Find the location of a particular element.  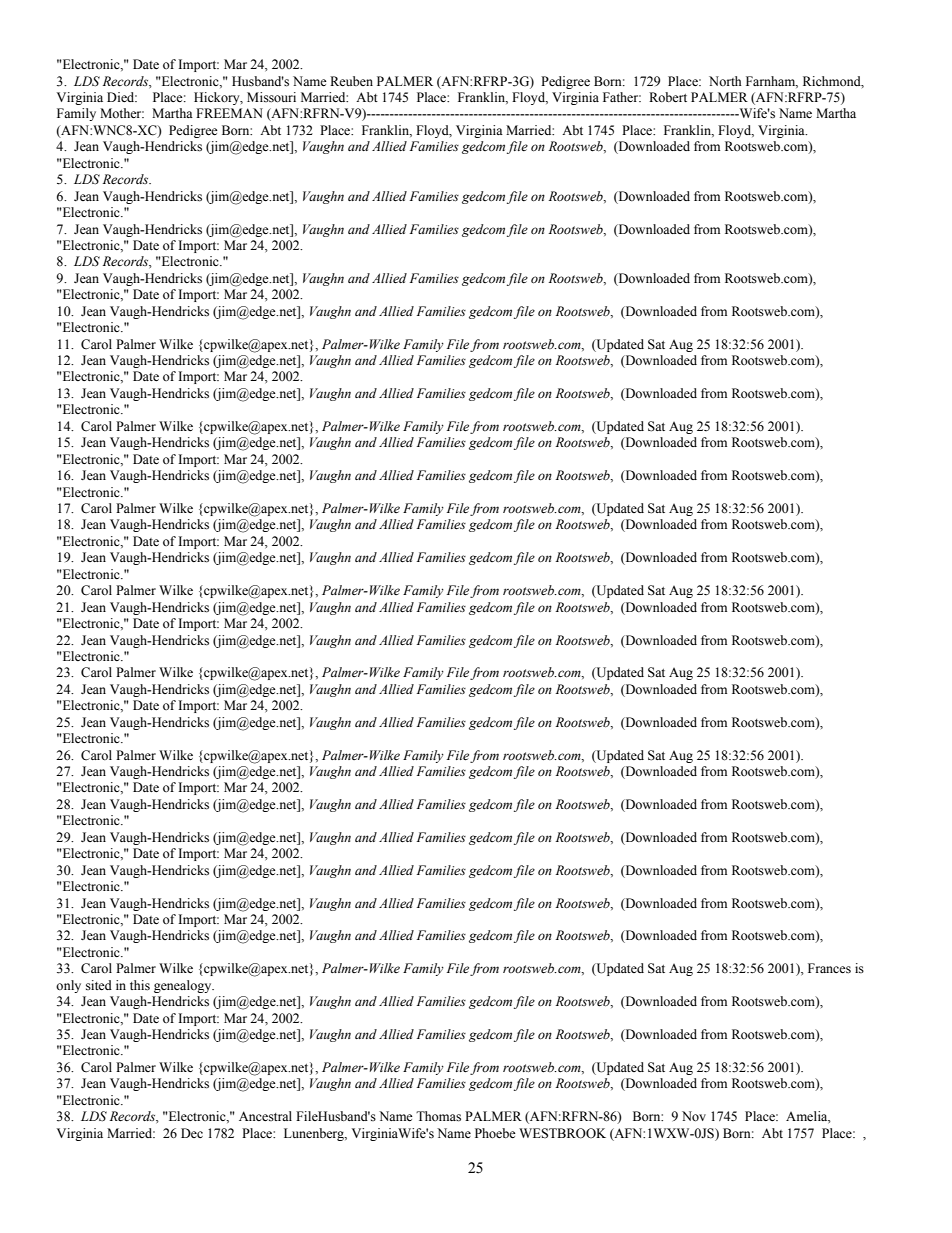

this is located at coordinates (140, 985).
